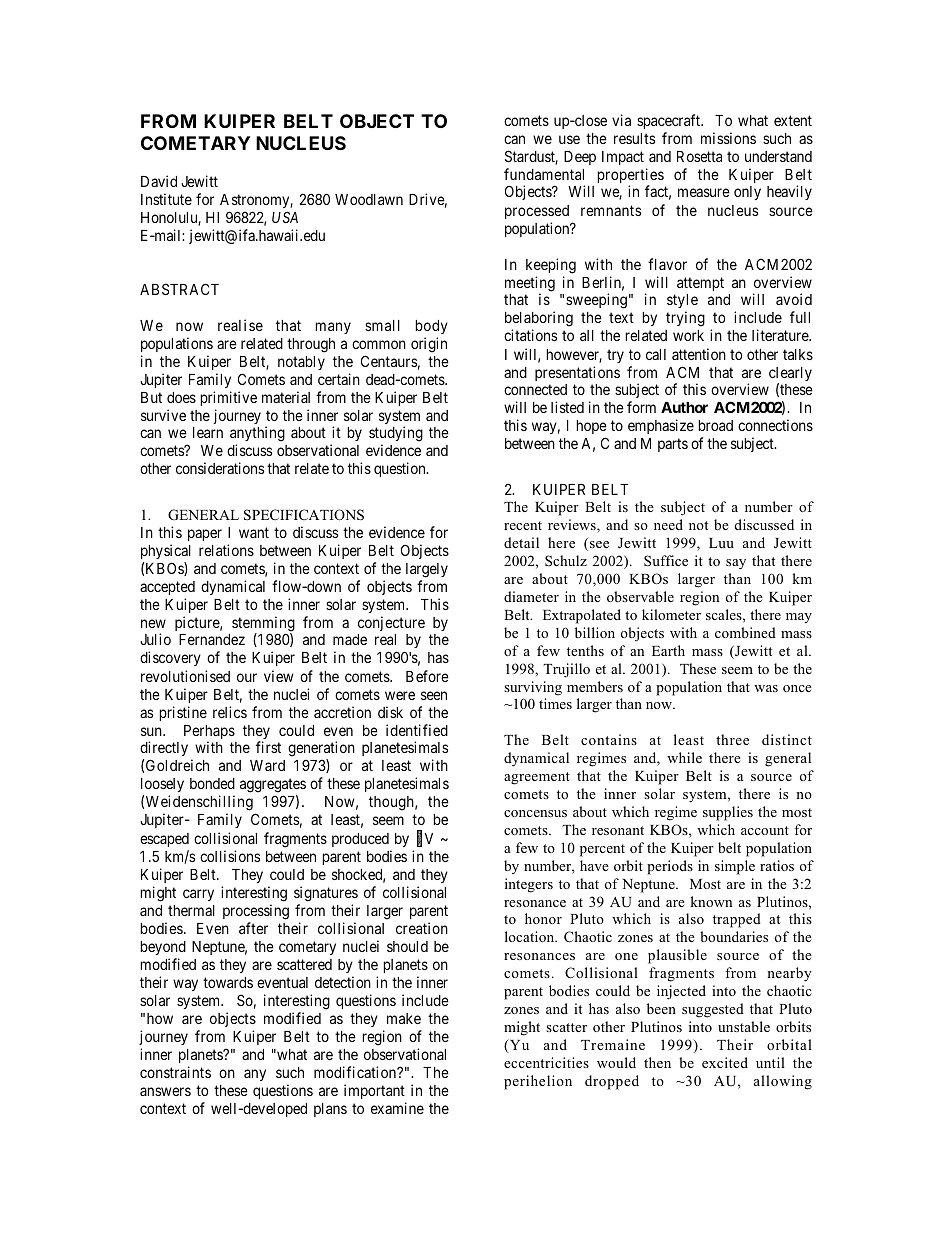 This image has height=1233, width=952. I want to click on primitive, so click(228, 398).
